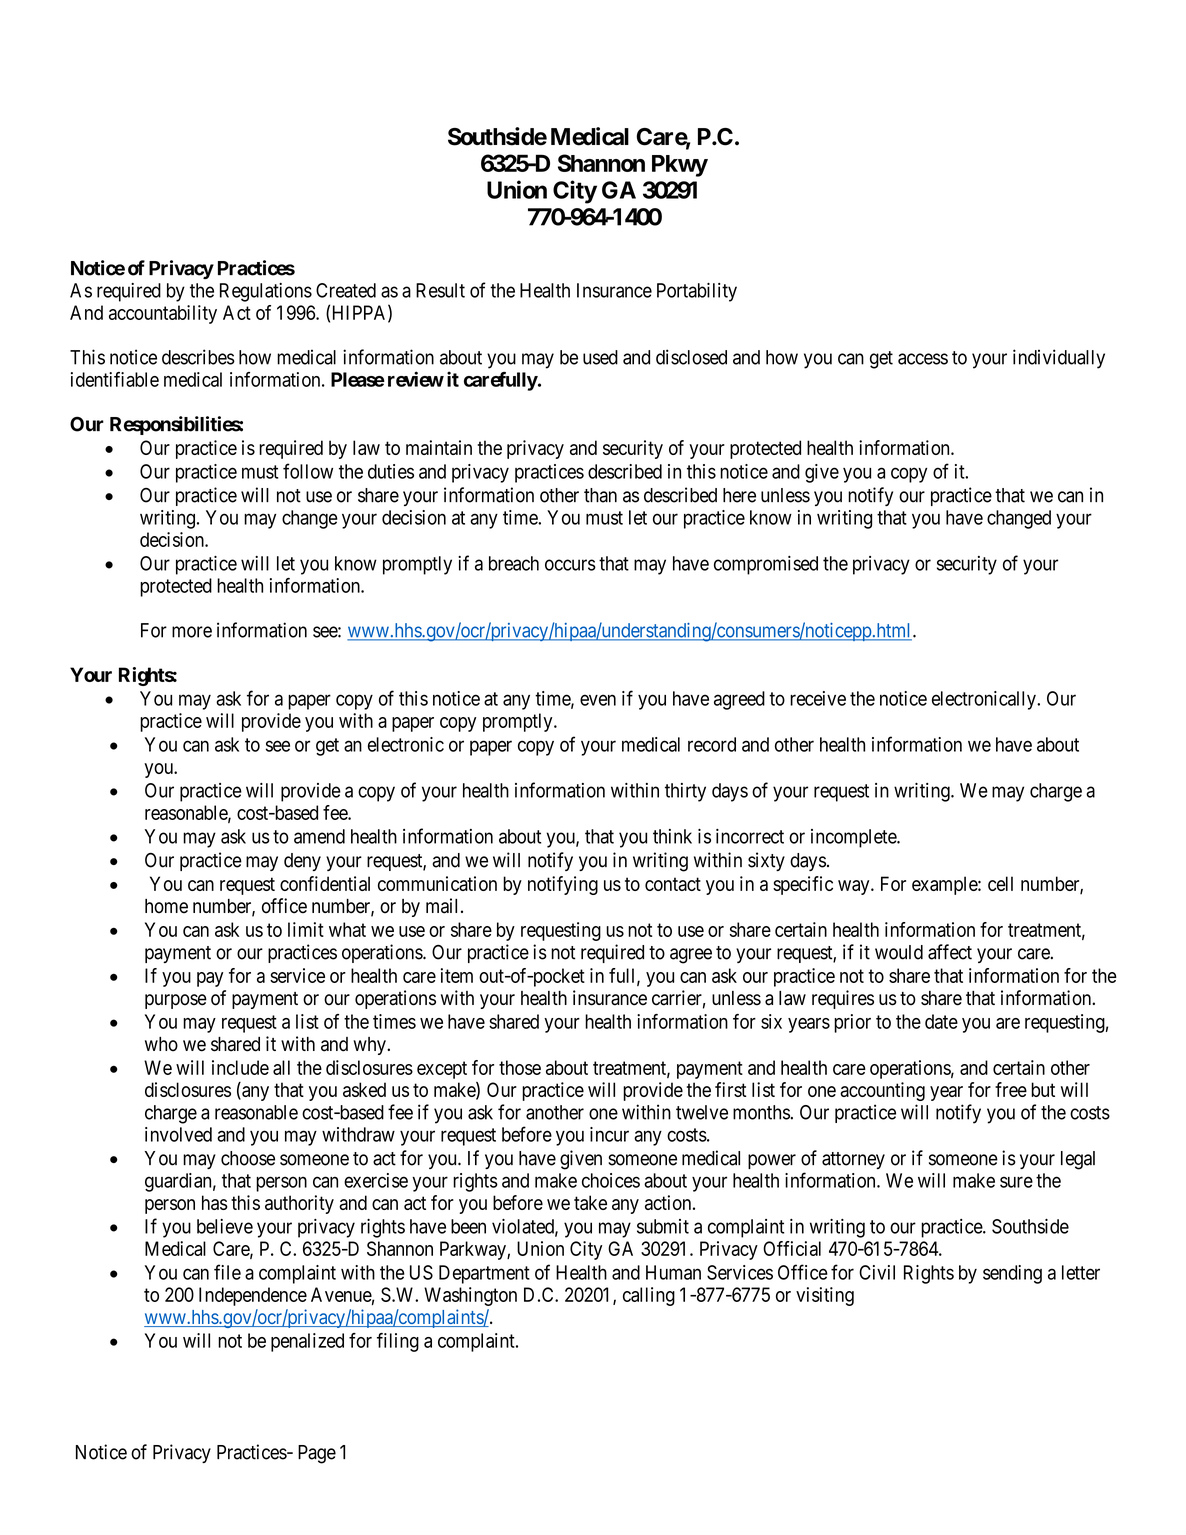  What do you see at coordinates (766, 565) in the image?
I see `compromised` at bounding box center [766, 565].
